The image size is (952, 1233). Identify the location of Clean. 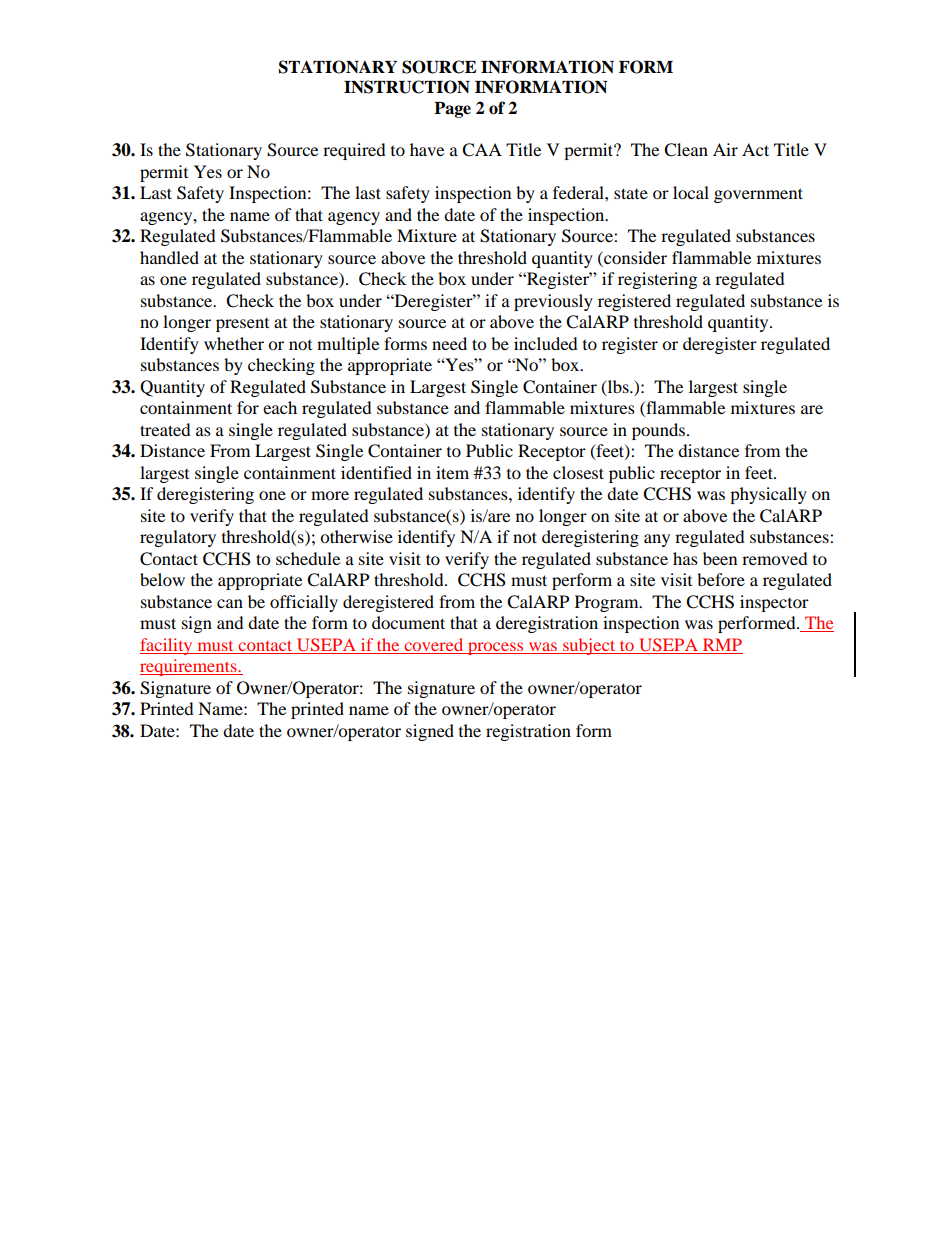
(686, 150).
